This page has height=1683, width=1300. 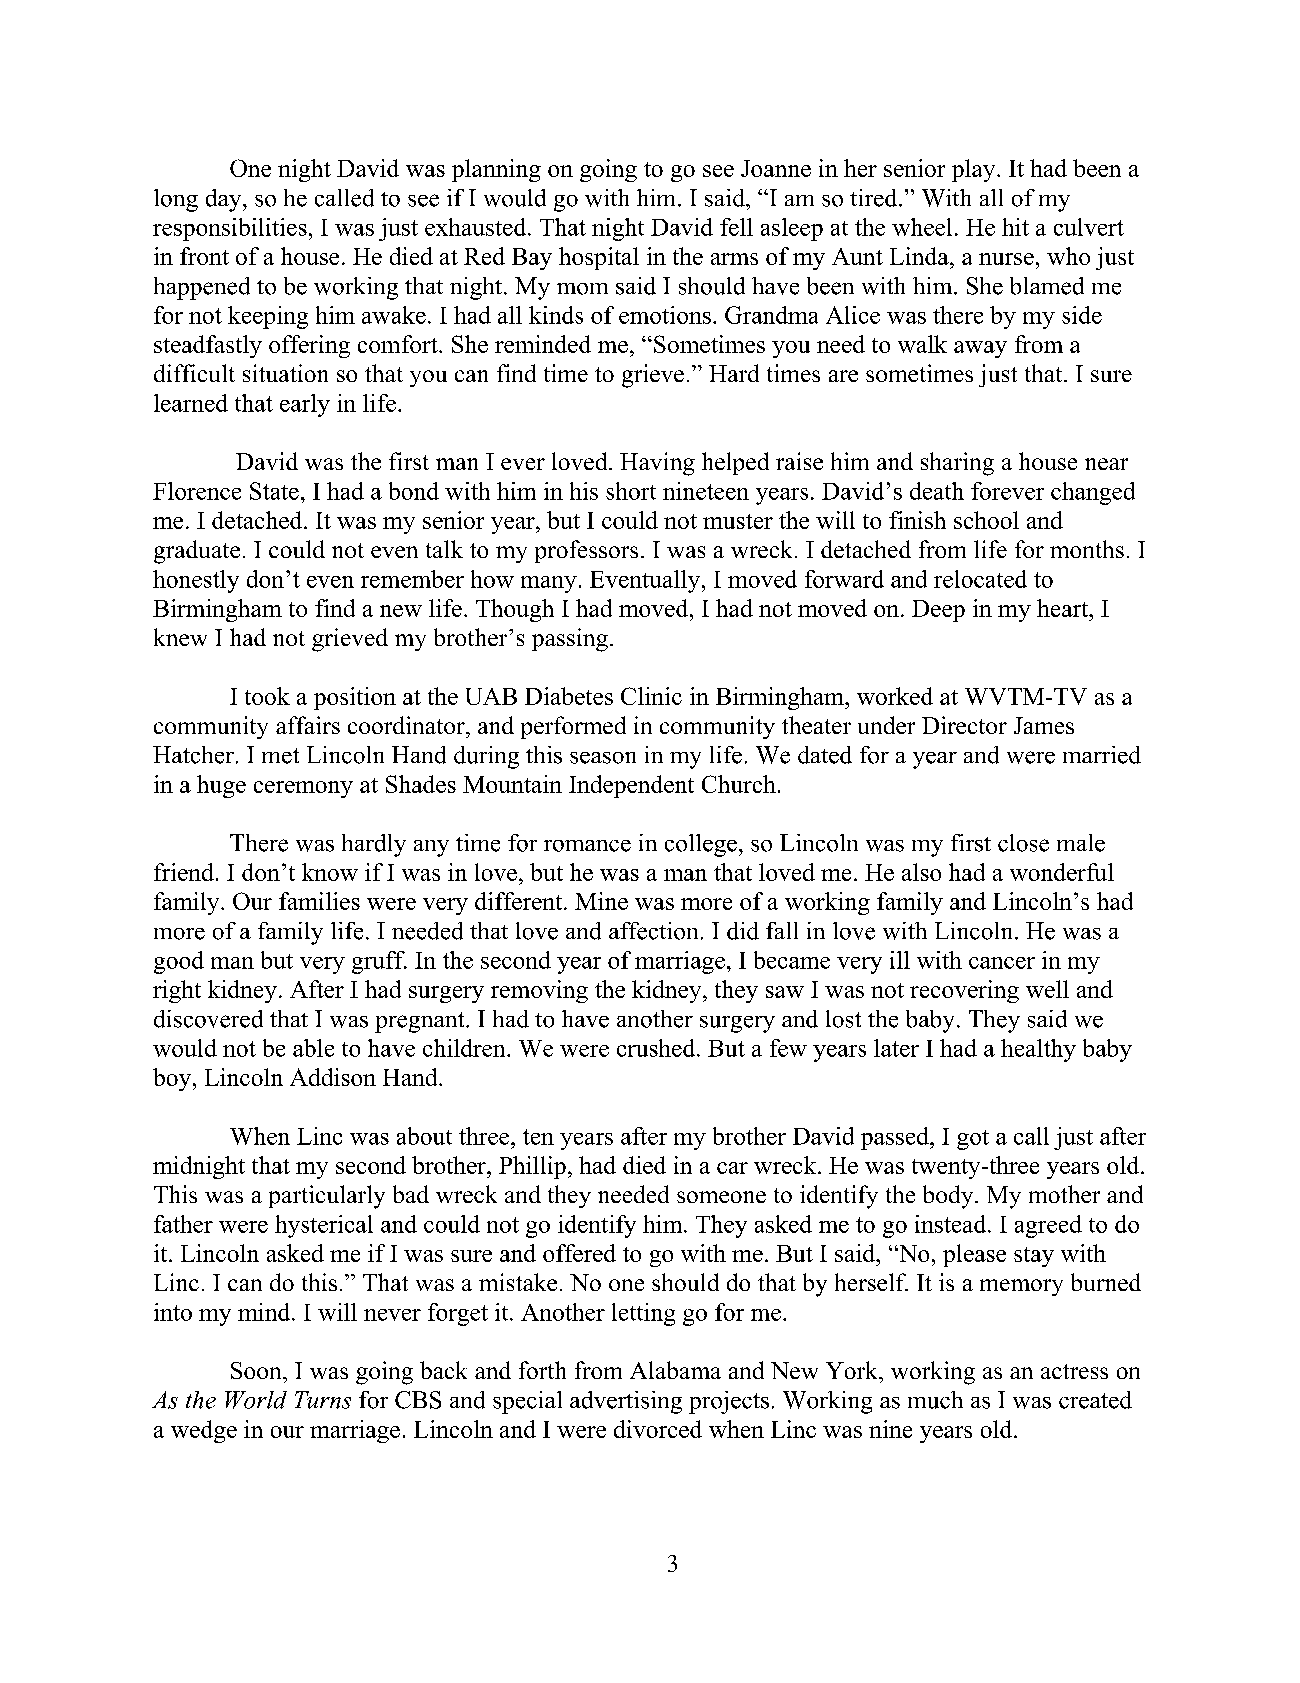 I want to click on close, so click(x=1023, y=843).
